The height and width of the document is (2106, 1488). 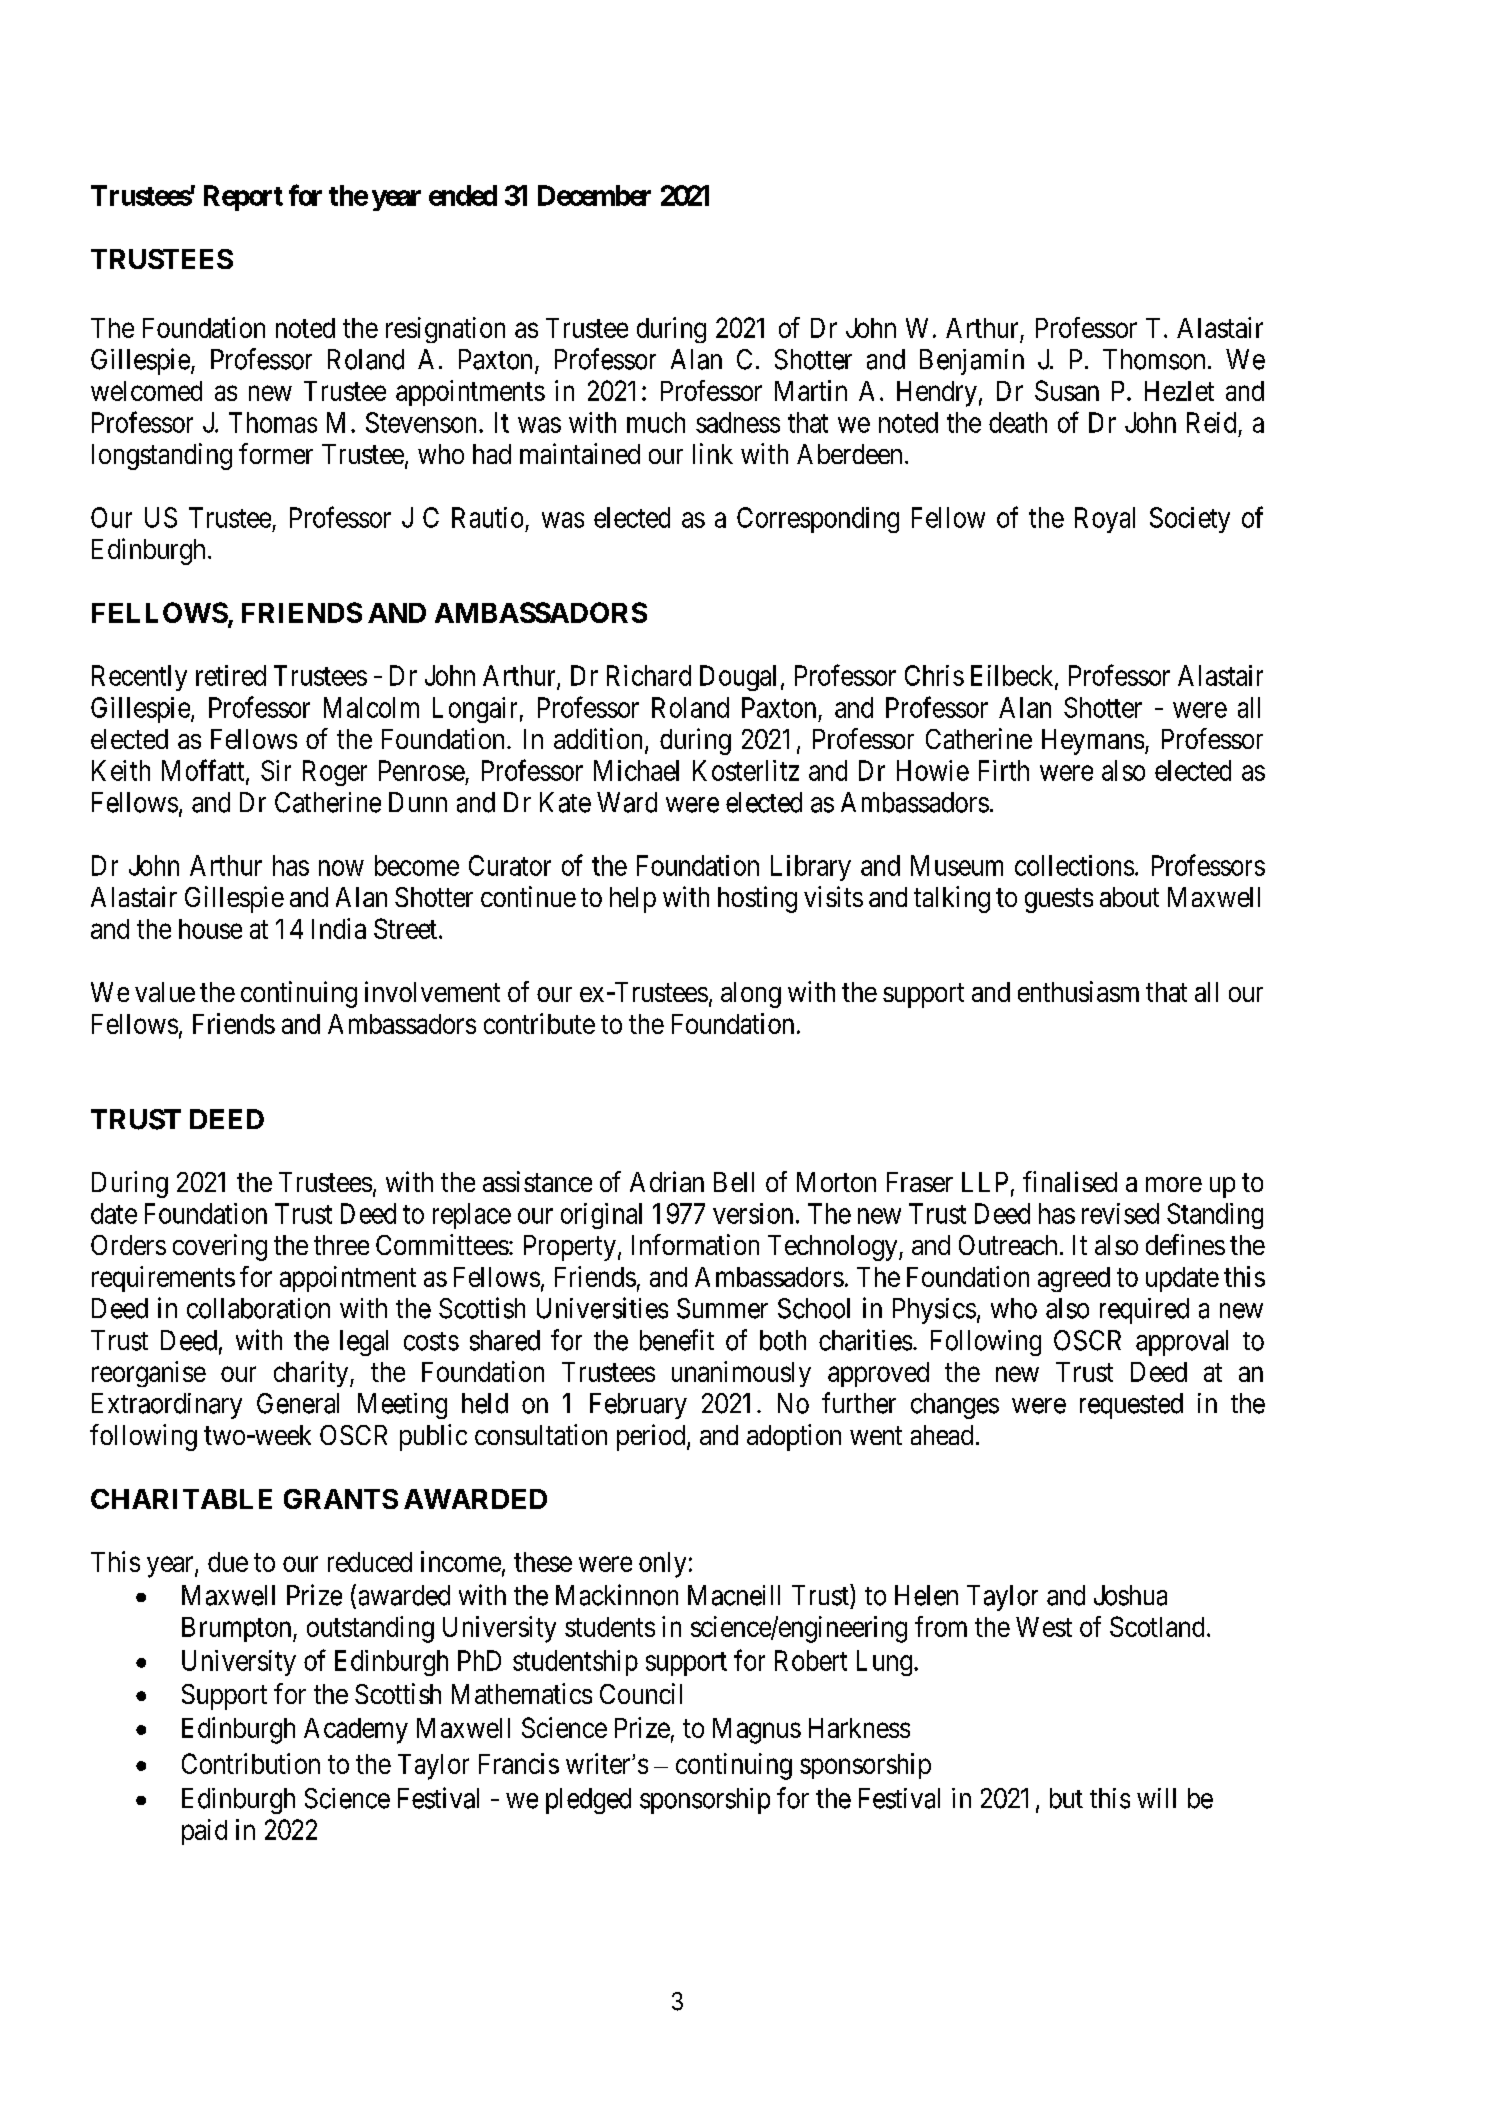 I want to click on Sir, so click(x=276, y=770).
